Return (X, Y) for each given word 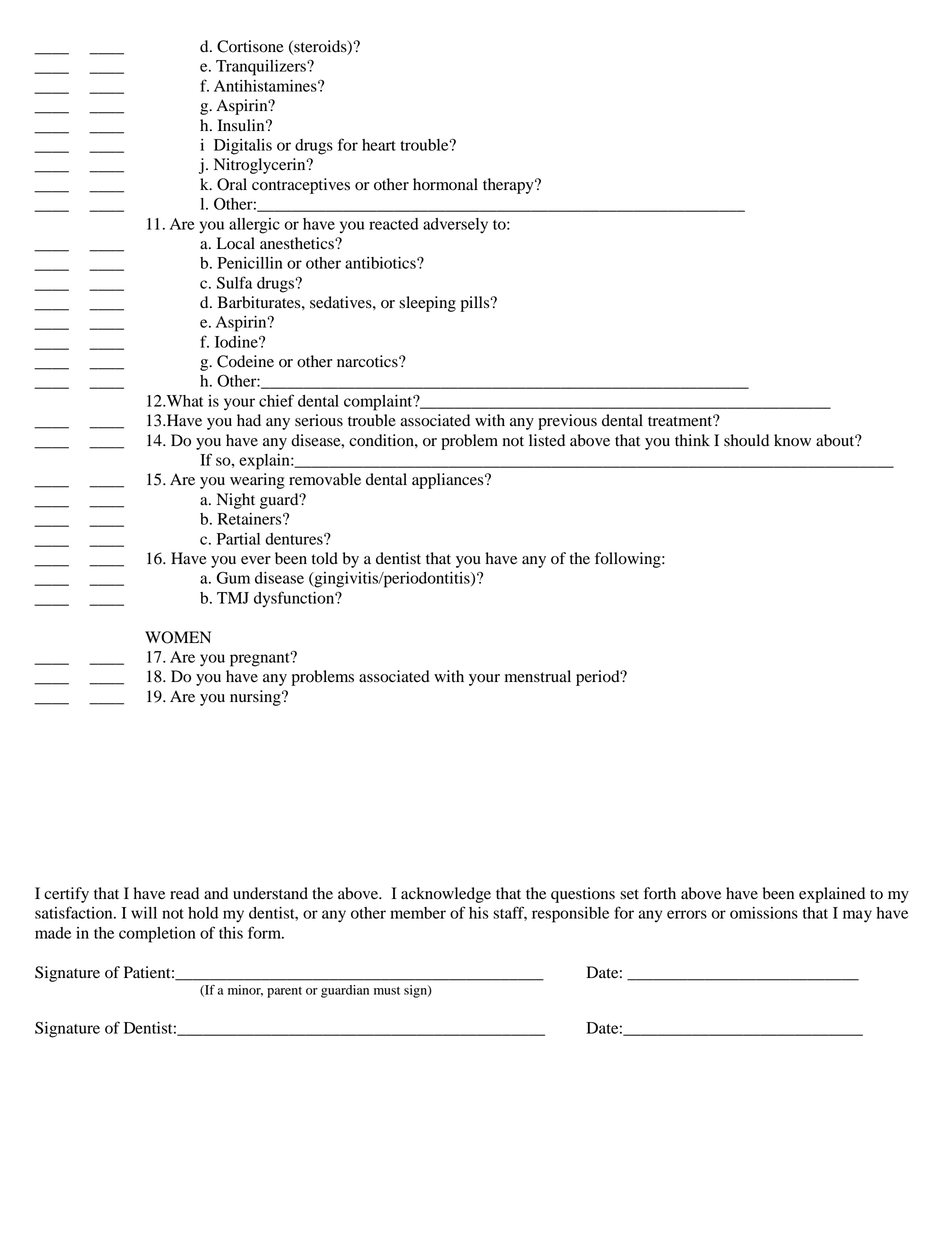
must (387, 991)
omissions (764, 913)
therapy (509, 186)
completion (157, 935)
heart (379, 145)
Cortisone (250, 46)
